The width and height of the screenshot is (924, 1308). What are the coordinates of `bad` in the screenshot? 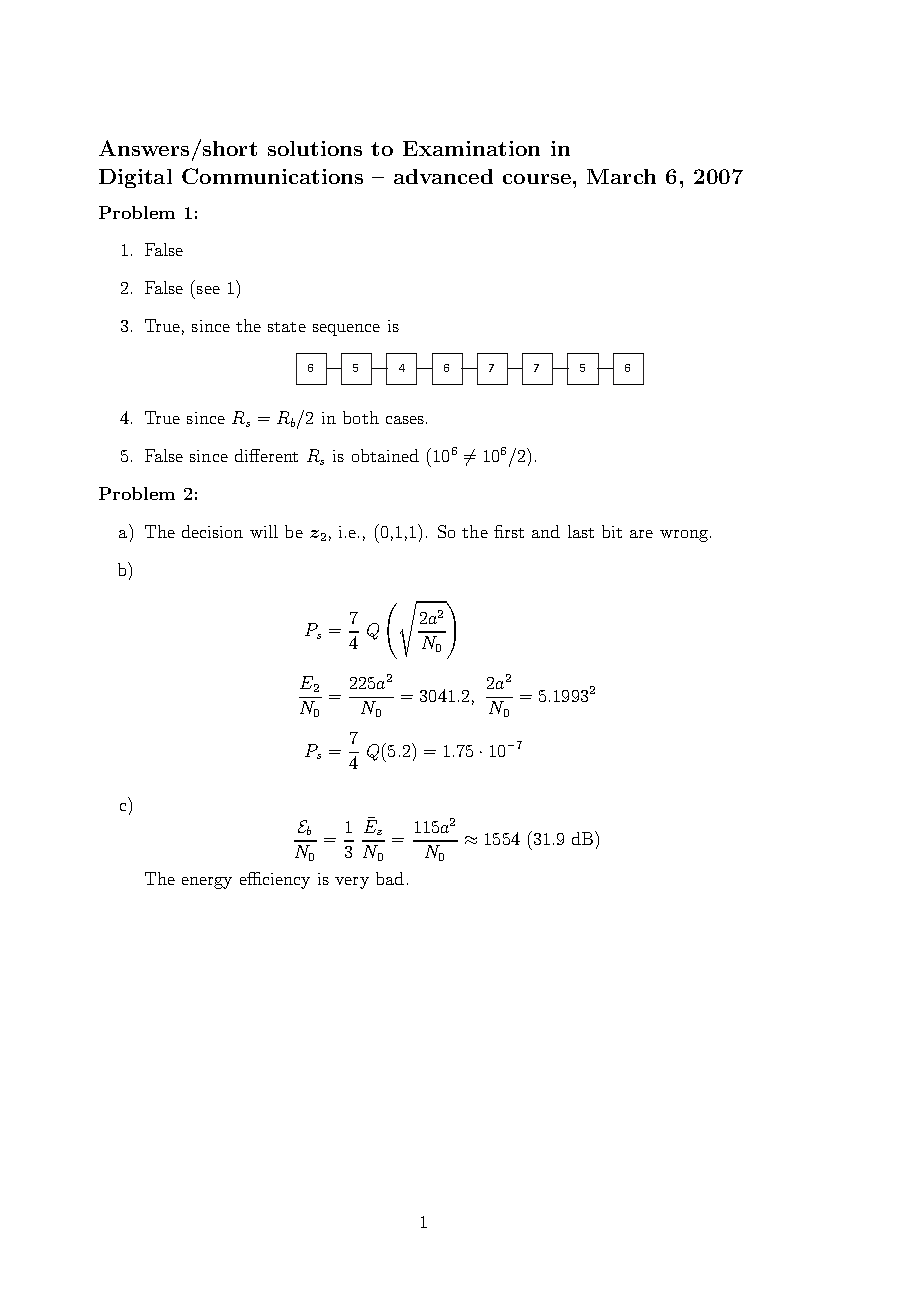 It's located at (390, 878).
